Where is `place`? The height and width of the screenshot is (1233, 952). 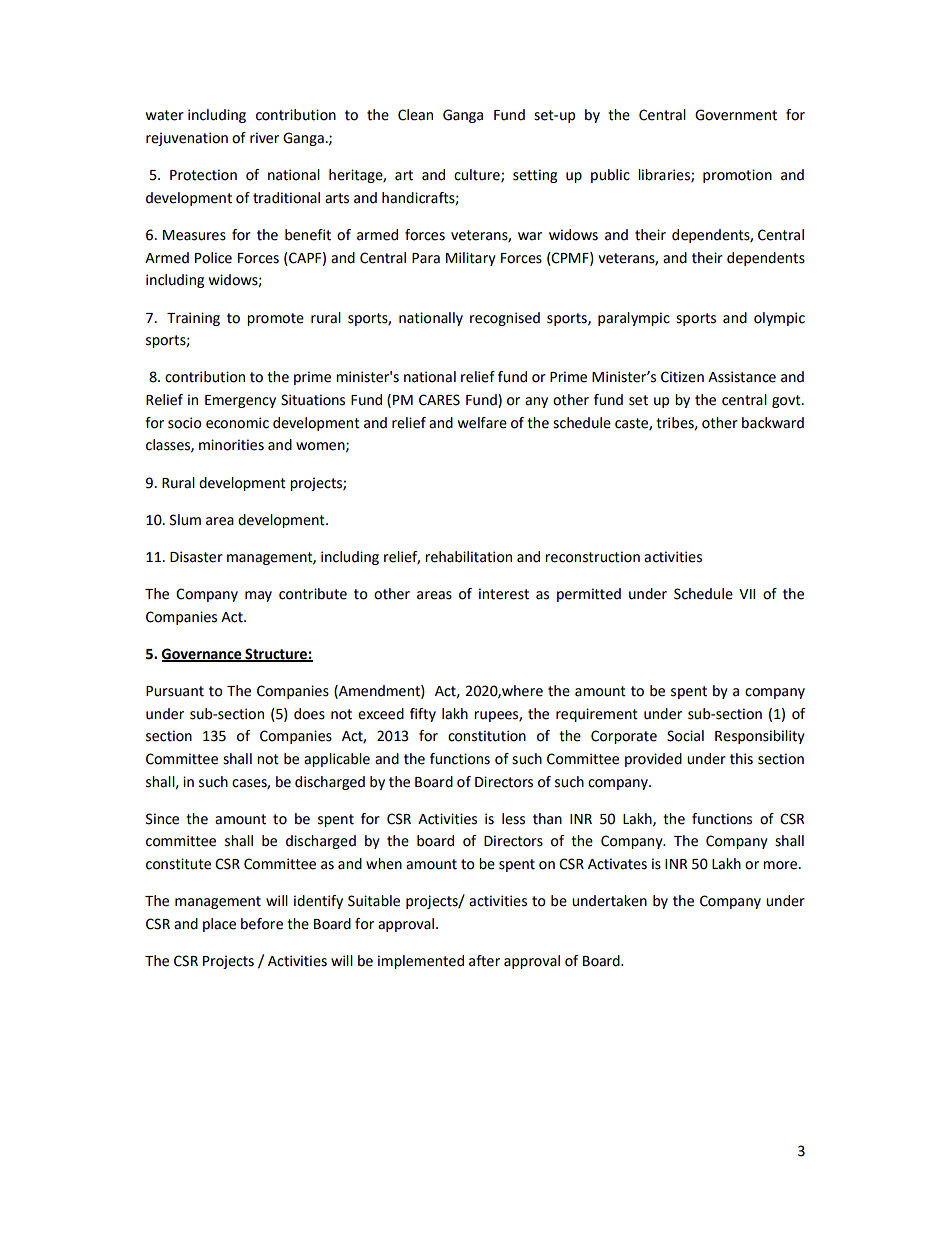 place is located at coordinates (219, 925).
